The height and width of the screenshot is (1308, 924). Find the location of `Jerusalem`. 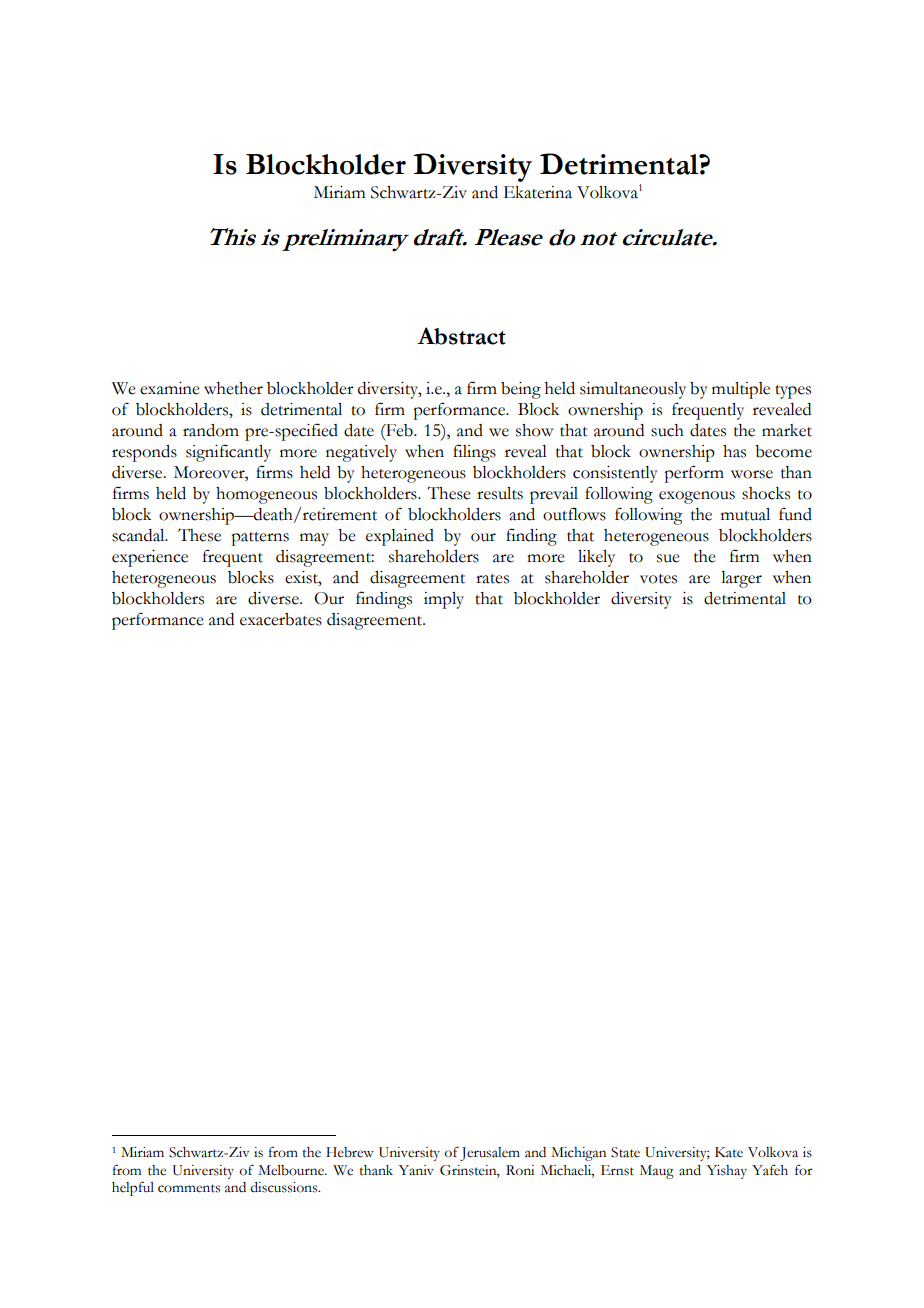

Jerusalem is located at coordinates (490, 1154).
